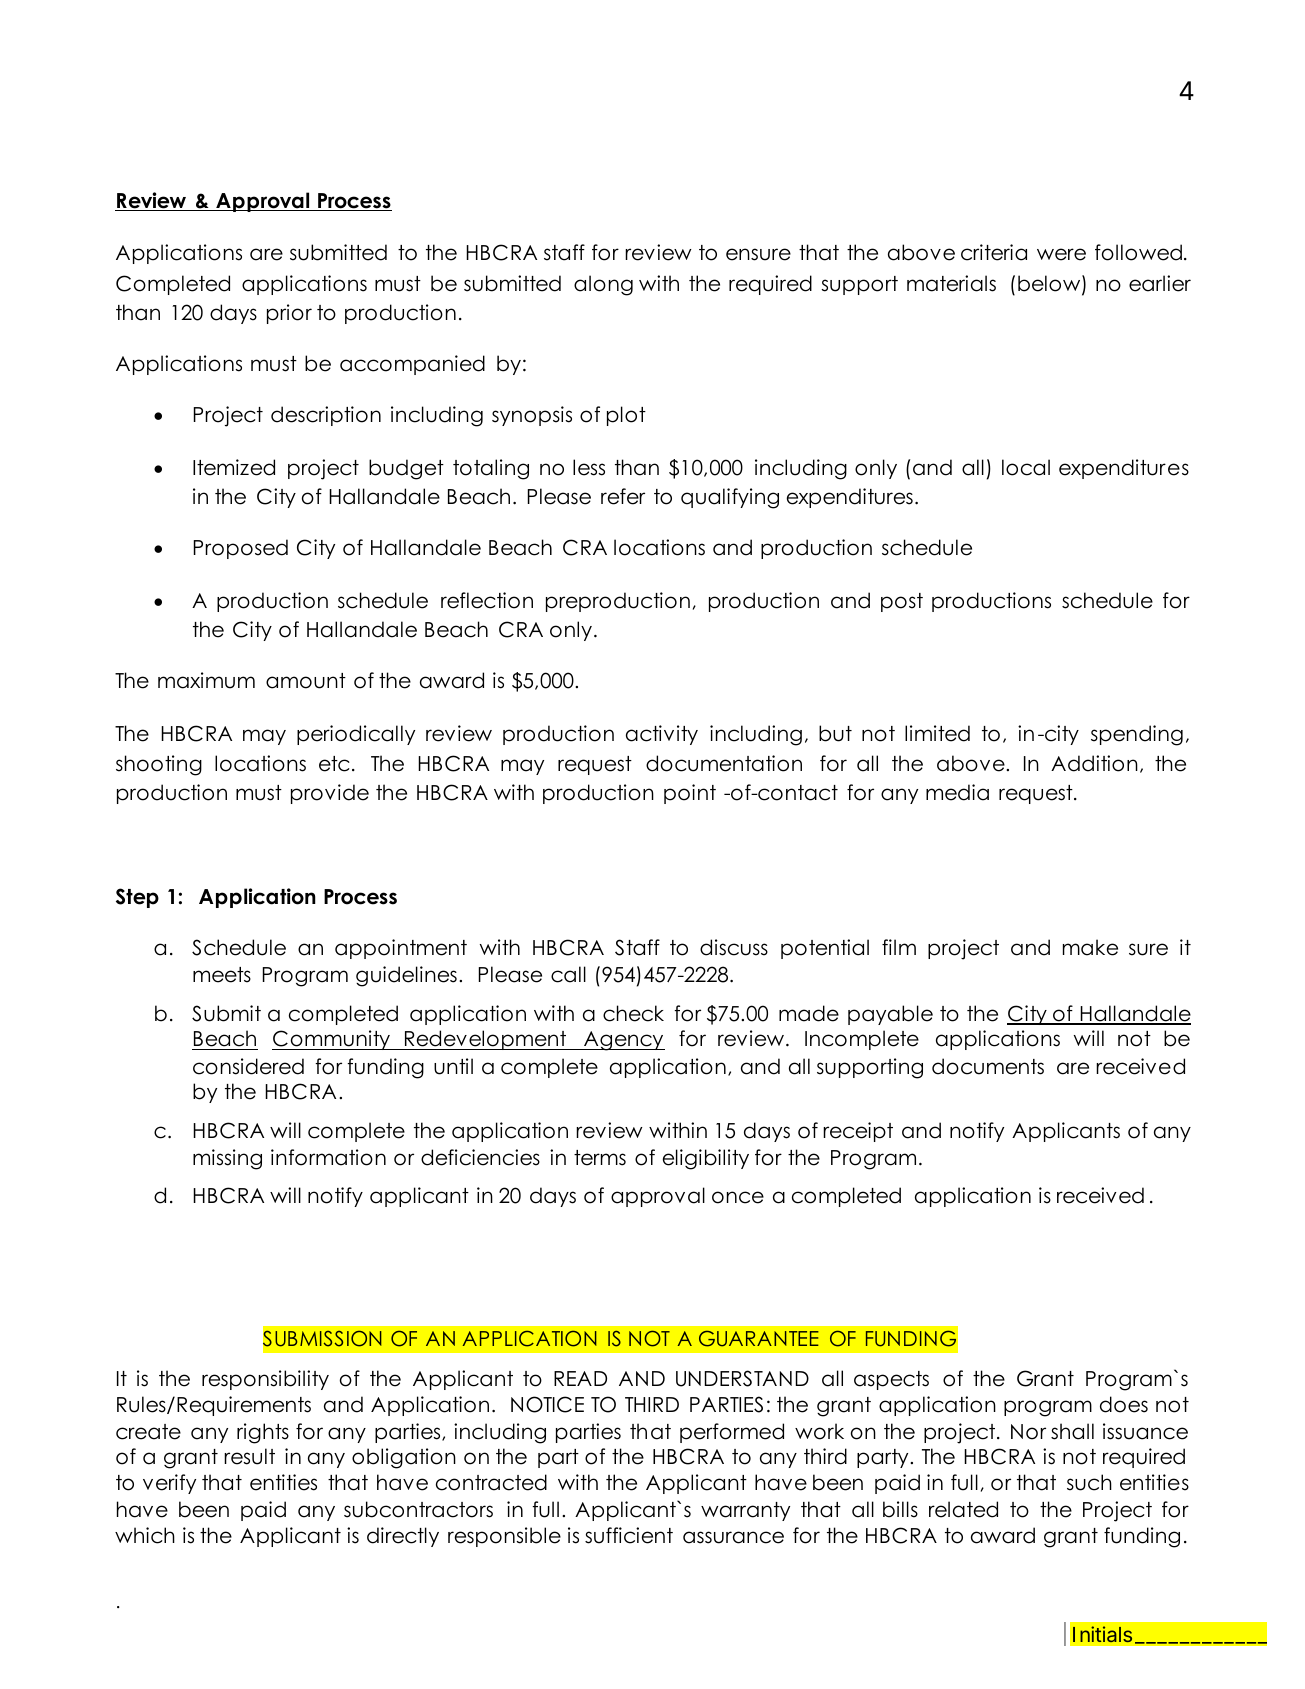  Describe the element at coordinates (623, 1041) in the page. I see `Agency` at that location.
